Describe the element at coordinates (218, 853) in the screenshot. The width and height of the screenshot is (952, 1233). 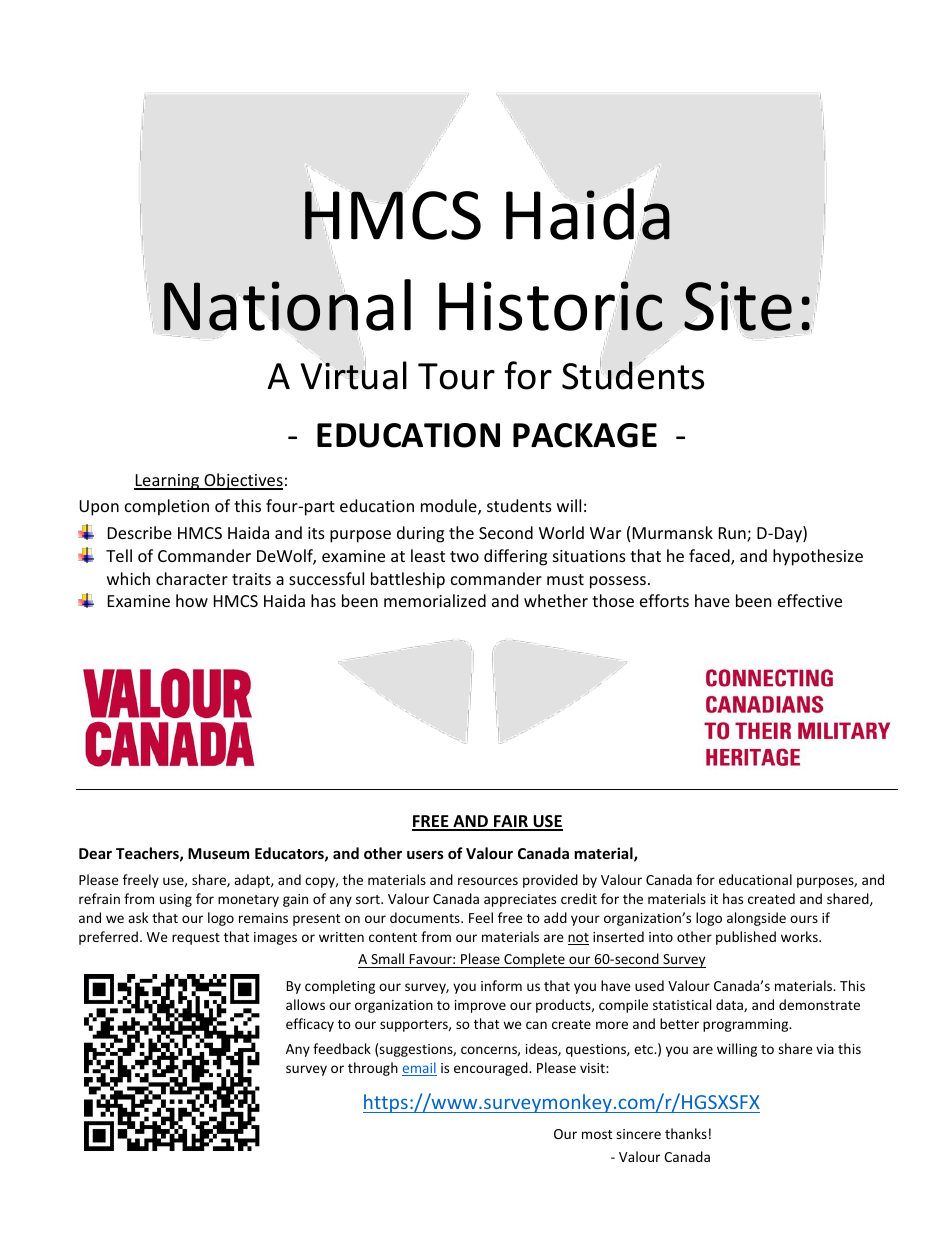
I see `Museum` at that location.
